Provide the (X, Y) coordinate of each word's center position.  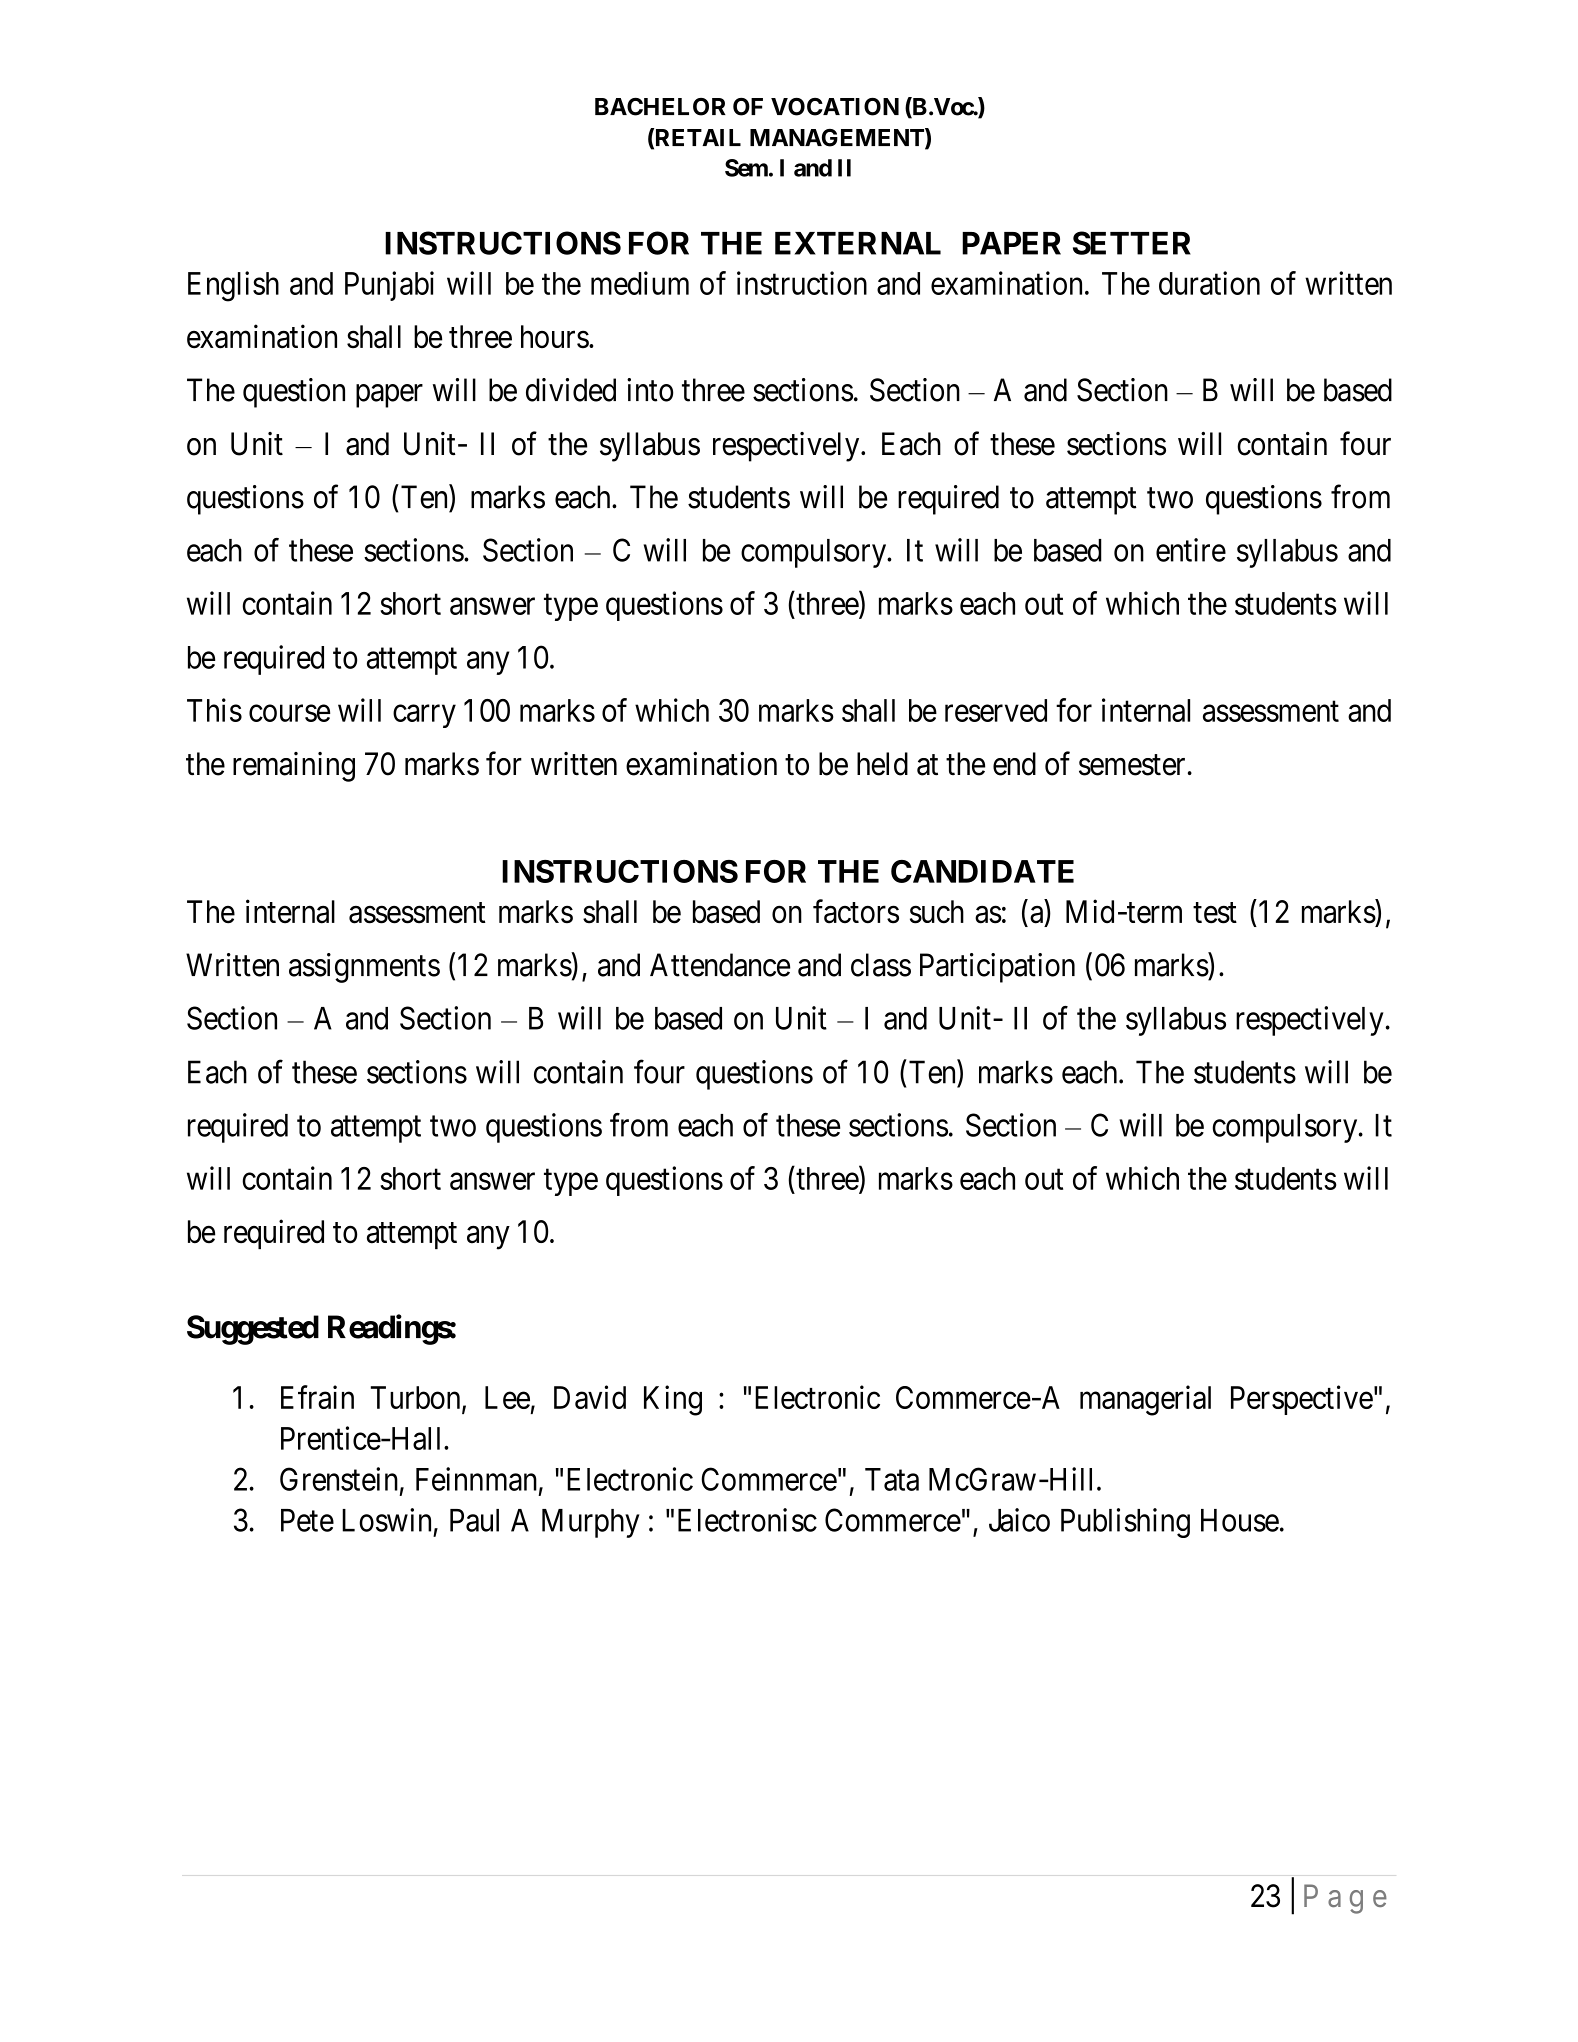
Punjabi (389, 286)
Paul (474, 1520)
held (882, 764)
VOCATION (835, 107)
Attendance (720, 965)
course (289, 713)
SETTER (1132, 243)
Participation (997, 968)
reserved (996, 710)
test (1215, 913)
